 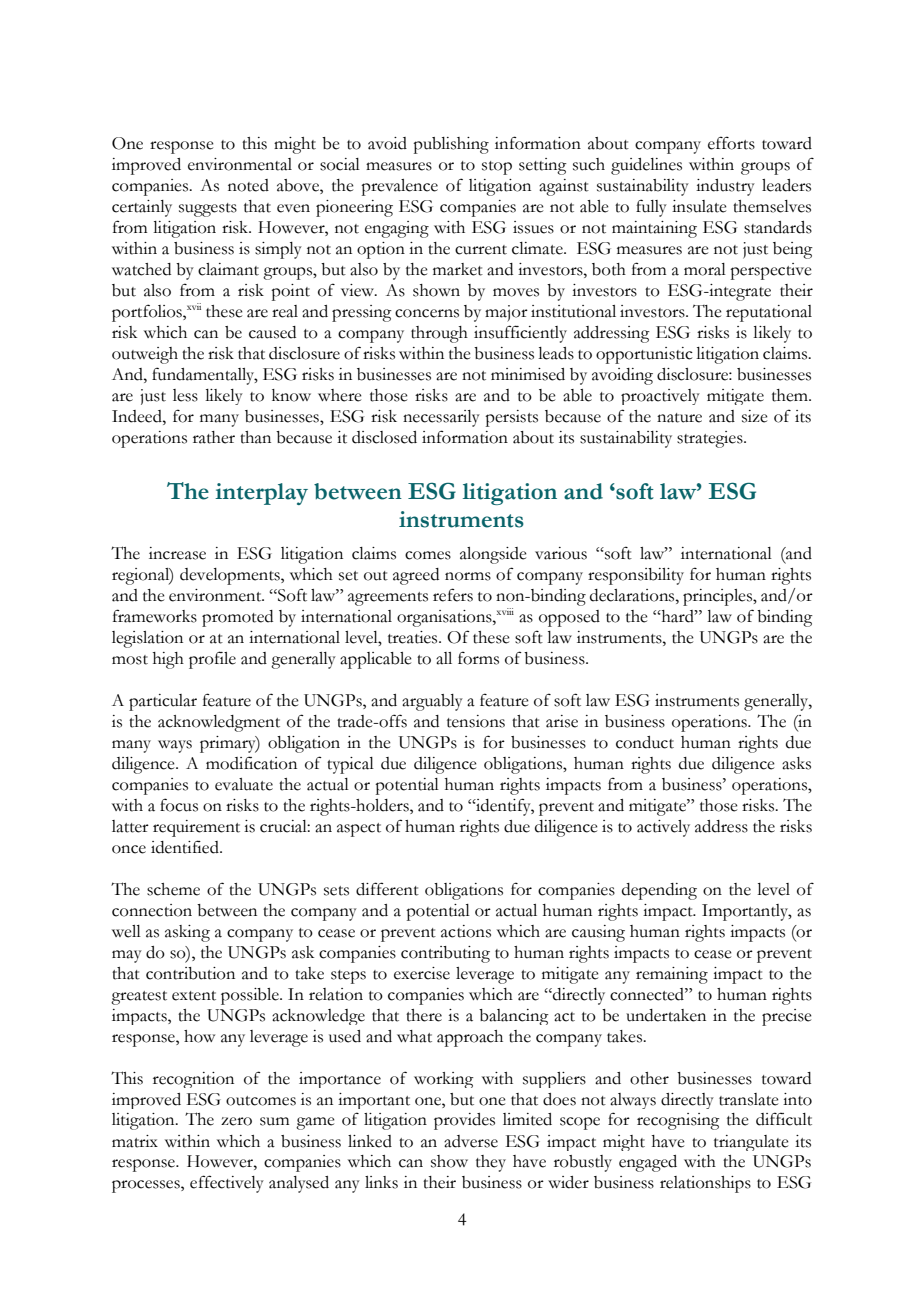 What do you see at coordinates (725, 187) in the screenshot?
I see `industry` at bounding box center [725, 187].
